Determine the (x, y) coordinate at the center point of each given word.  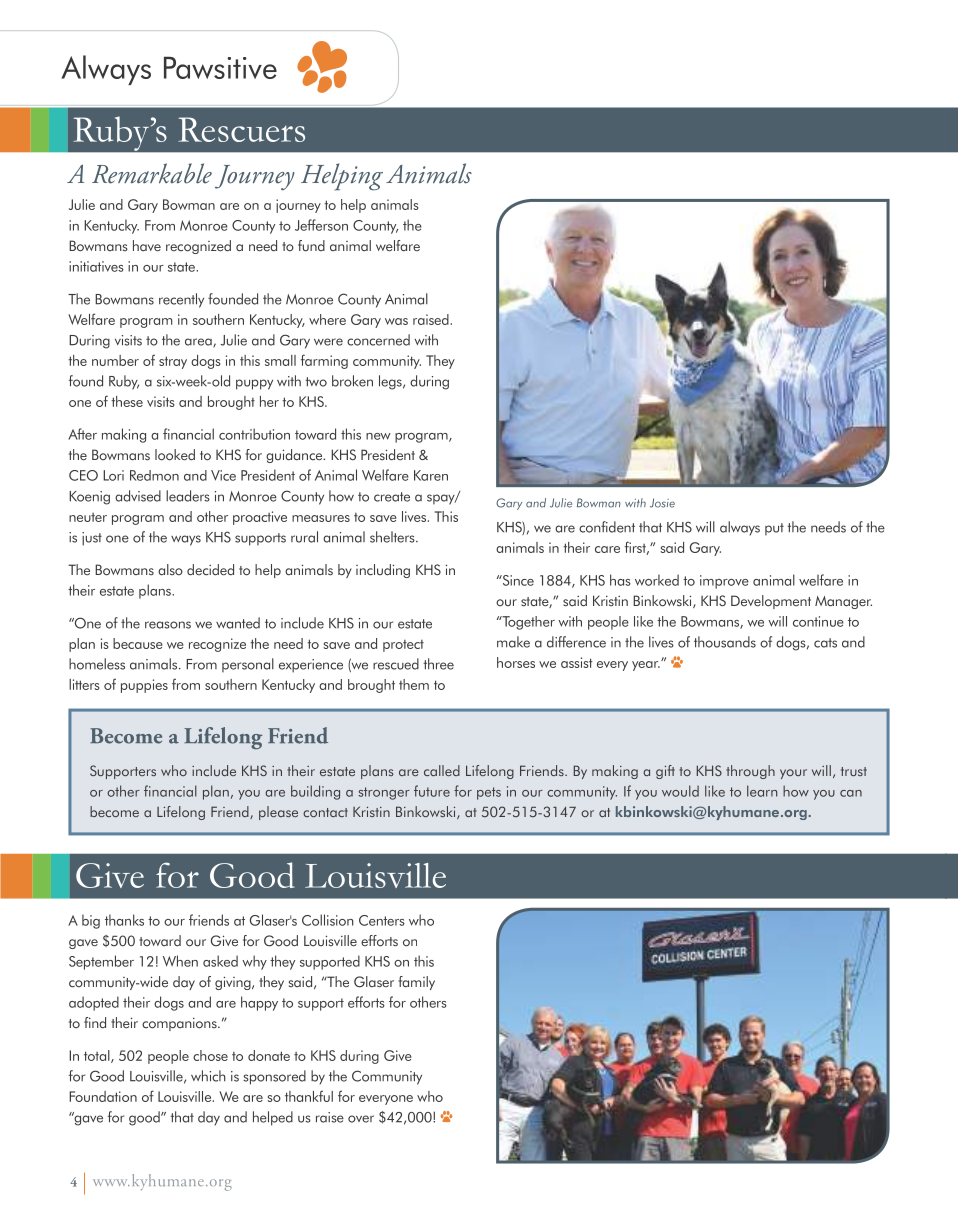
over (361, 1119)
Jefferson (321, 225)
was (396, 321)
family (416, 983)
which (208, 1076)
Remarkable (152, 173)
